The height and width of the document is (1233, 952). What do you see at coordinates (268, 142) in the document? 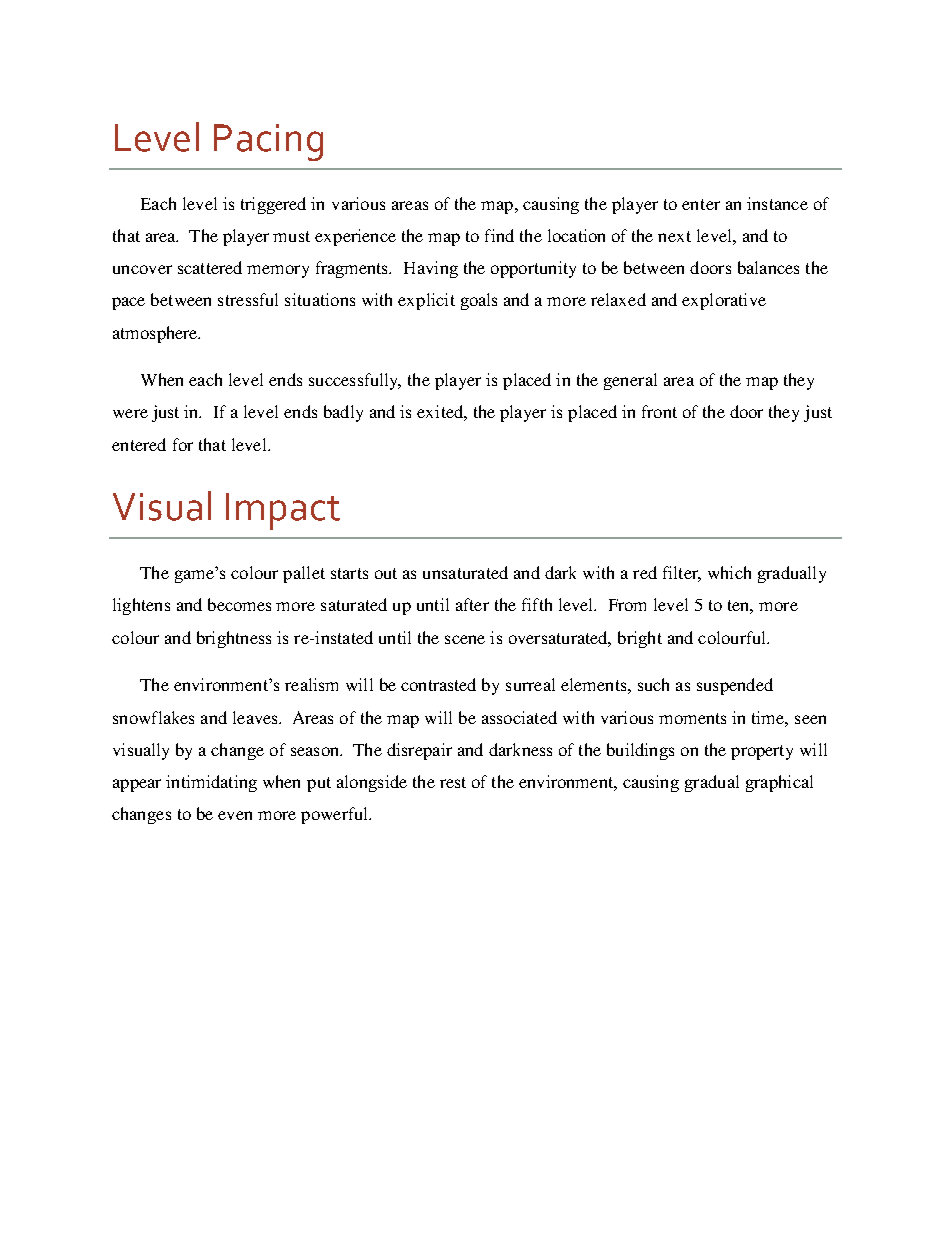
I see `Pacing` at bounding box center [268, 142].
